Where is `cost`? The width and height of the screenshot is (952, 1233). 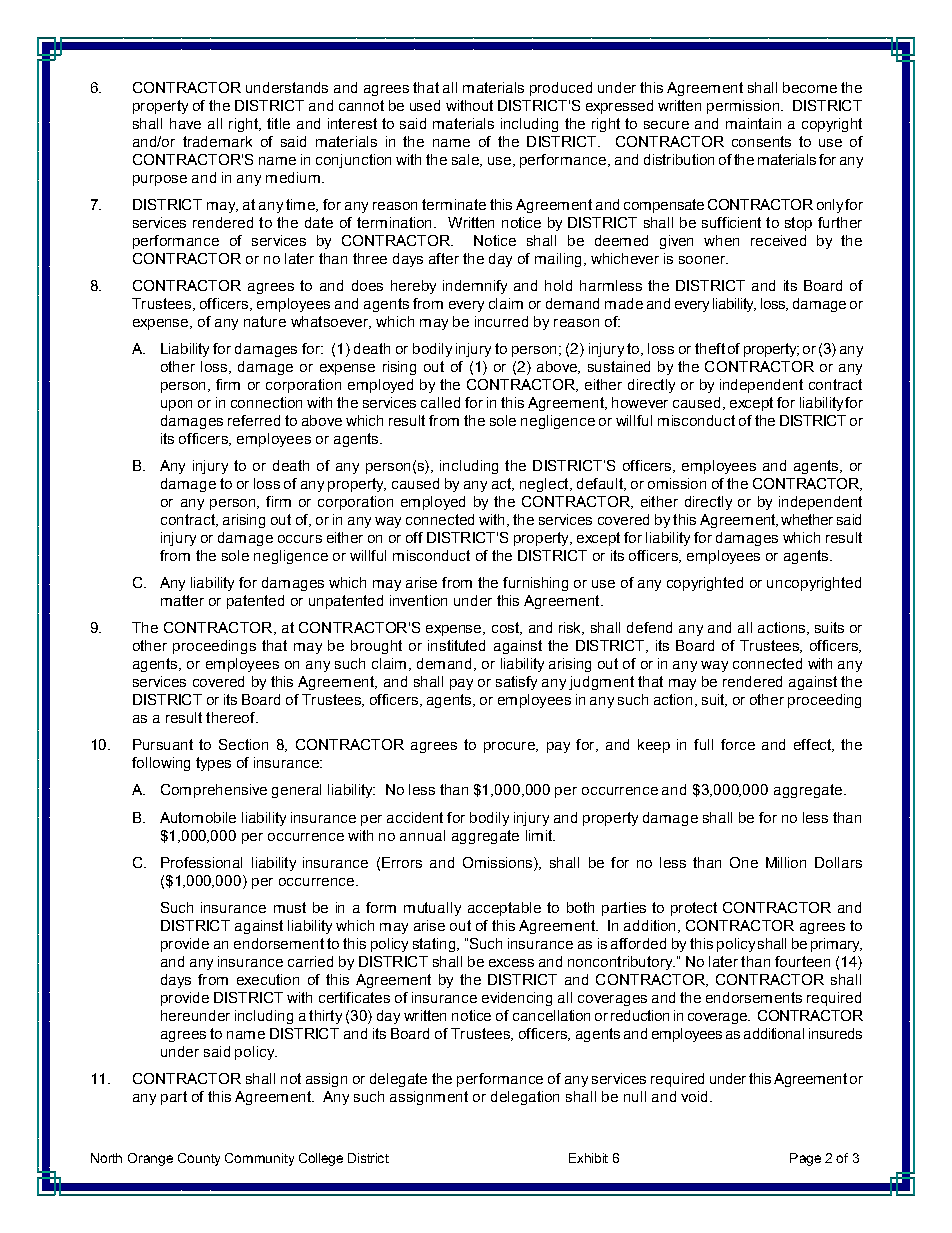
cost is located at coordinates (507, 628).
